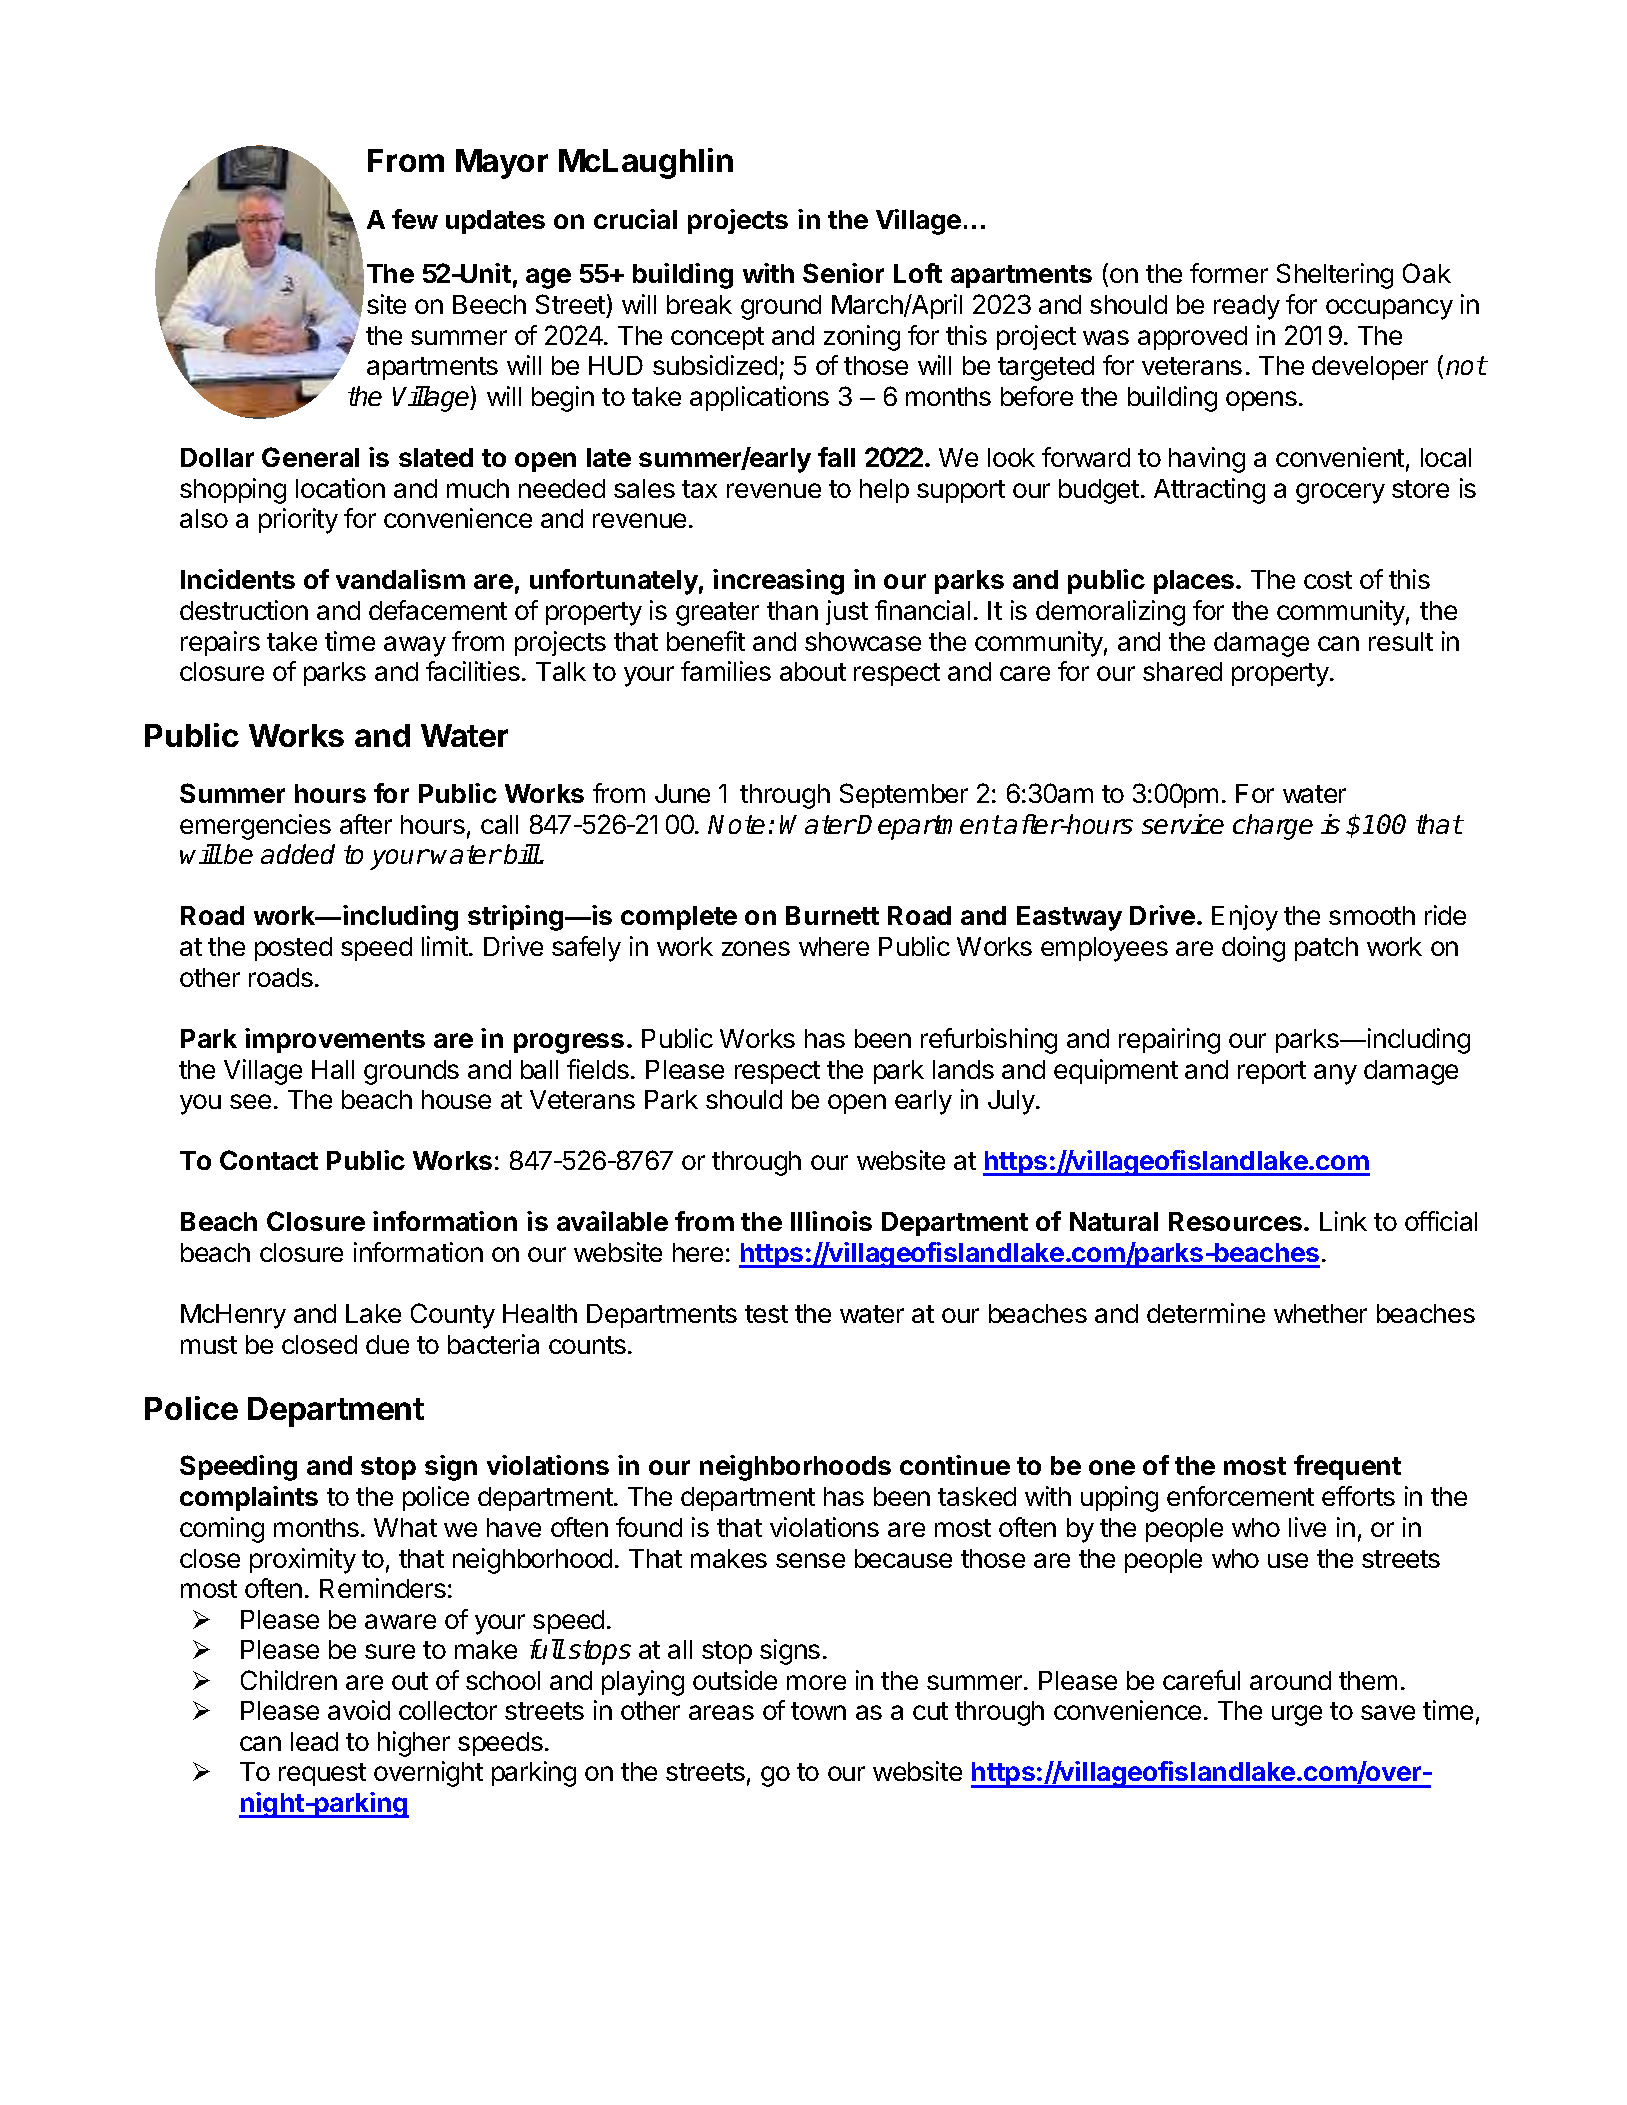 This page has height=2105, width=1627. What do you see at coordinates (1335, 276) in the page?
I see `Sheltering` at bounding box center [1335, 276].
